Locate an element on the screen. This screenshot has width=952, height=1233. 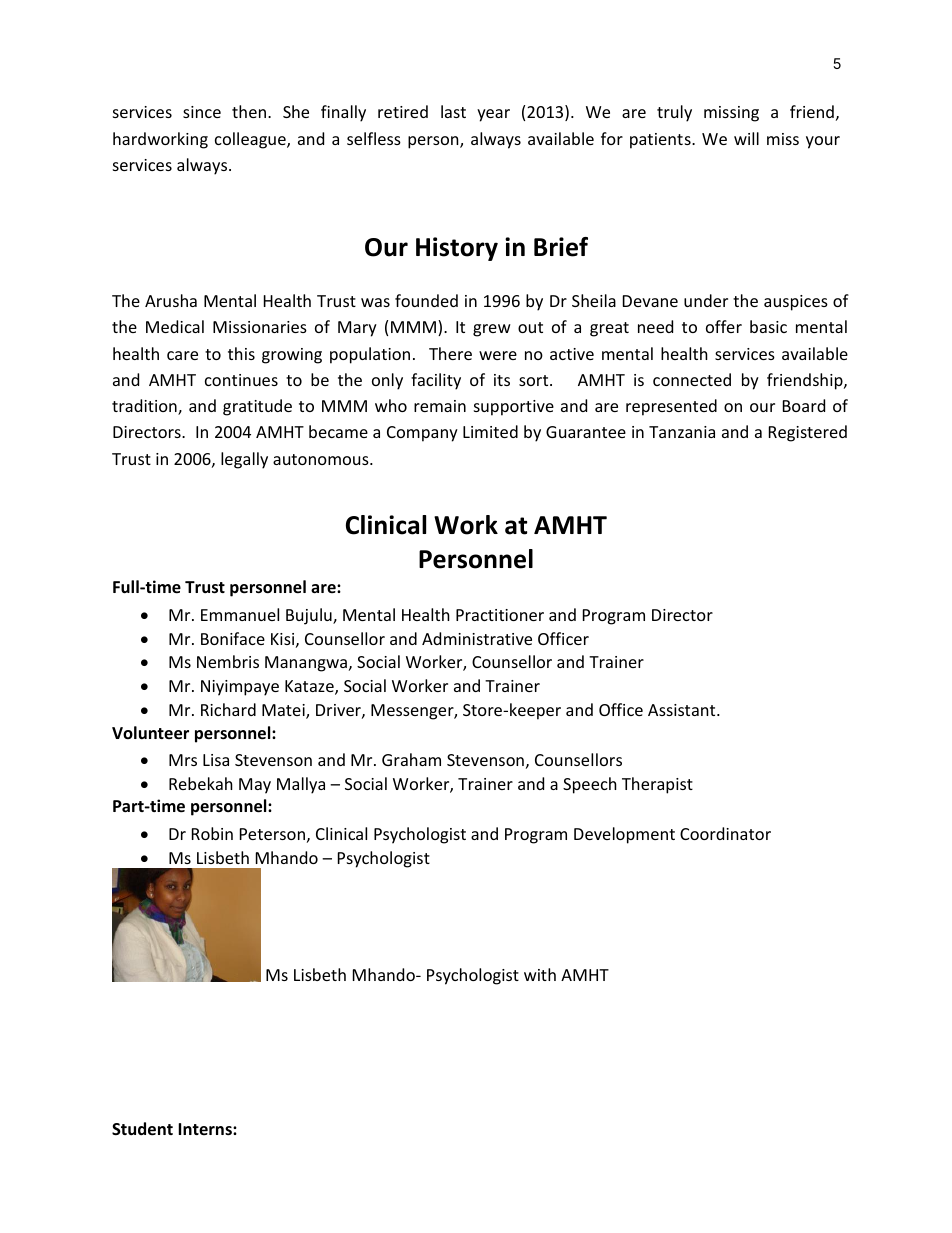
Therapist is located at coordinates (657, 785).
